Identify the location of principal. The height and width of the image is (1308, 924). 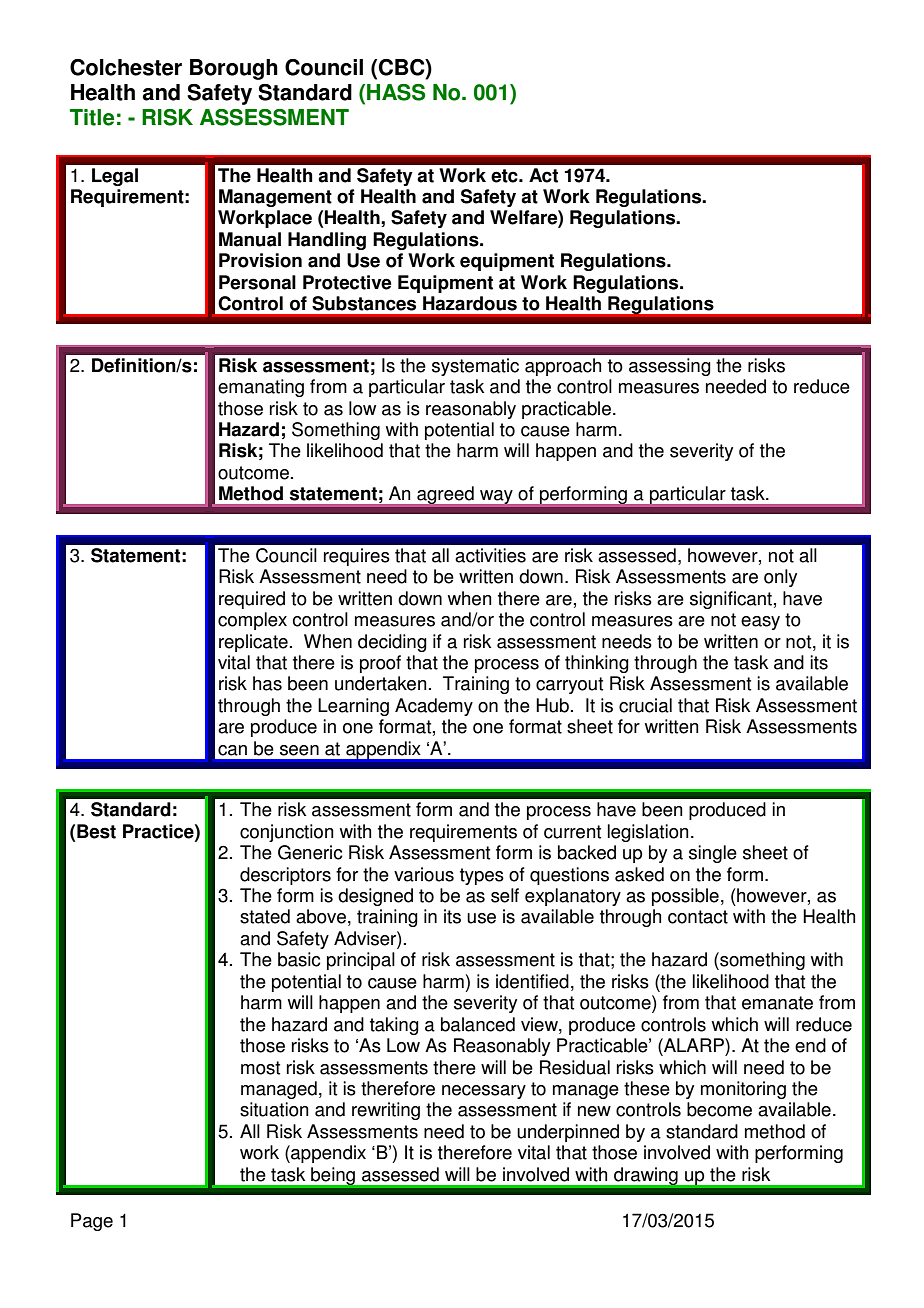
(361, 961).
